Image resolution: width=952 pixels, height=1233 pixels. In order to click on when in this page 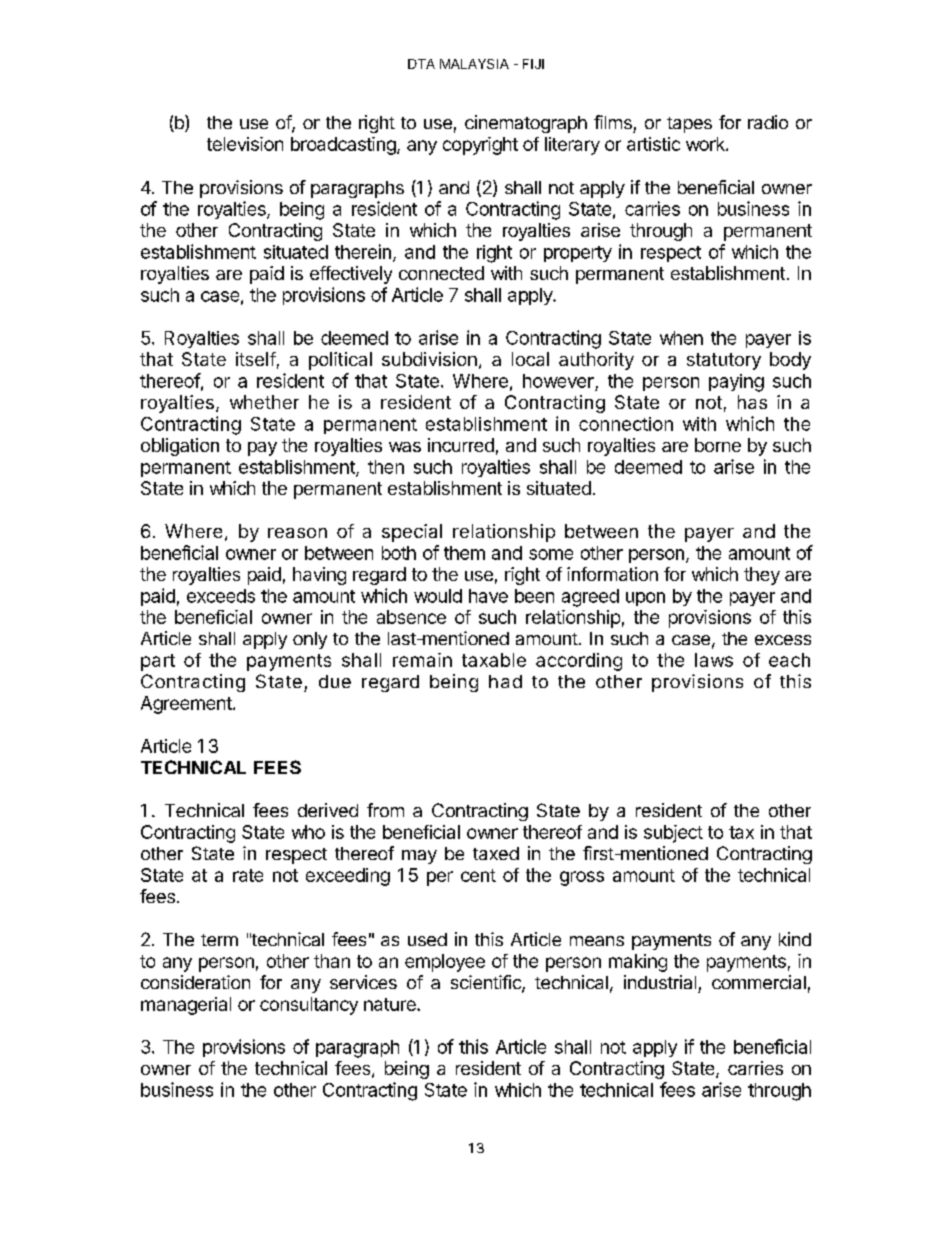, I will do `click(681, 338)`.
